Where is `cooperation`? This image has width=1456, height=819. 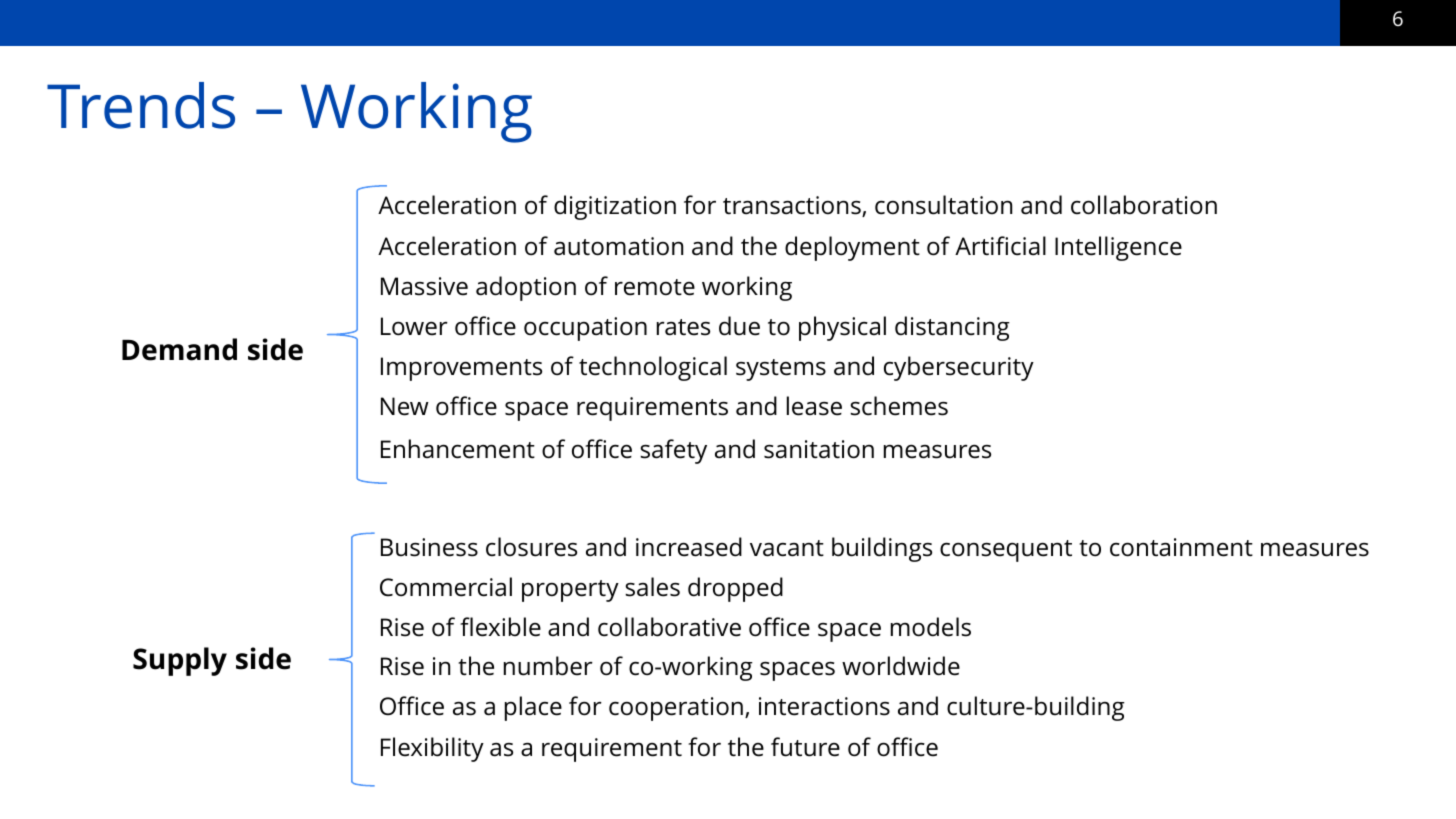
cooperation is located at coordinates (676, 709).
